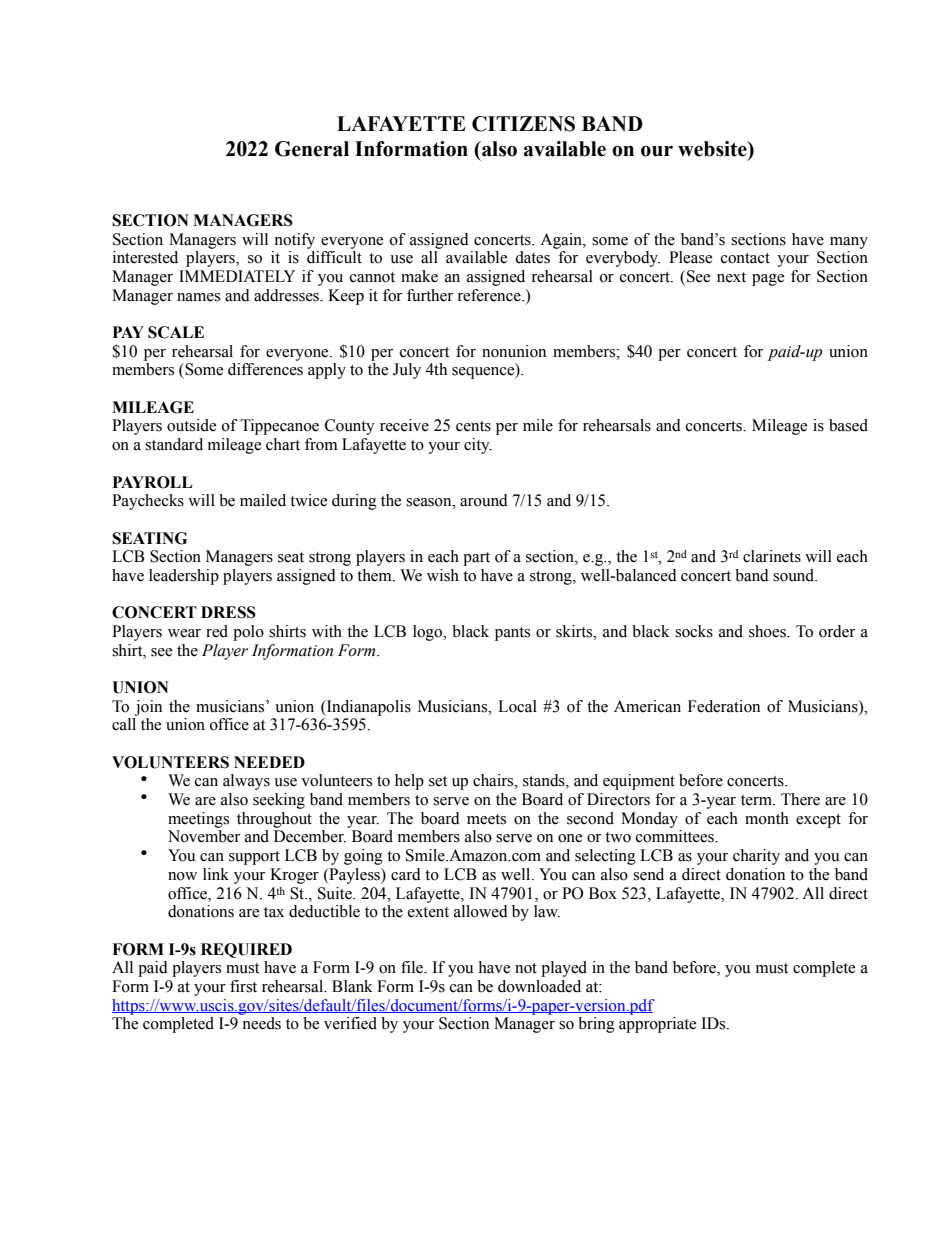 This document has width=952, height=1233. What do you see at coordinates (265, 369) in the document?
I see `differences` at bounding box center [265, 369].
